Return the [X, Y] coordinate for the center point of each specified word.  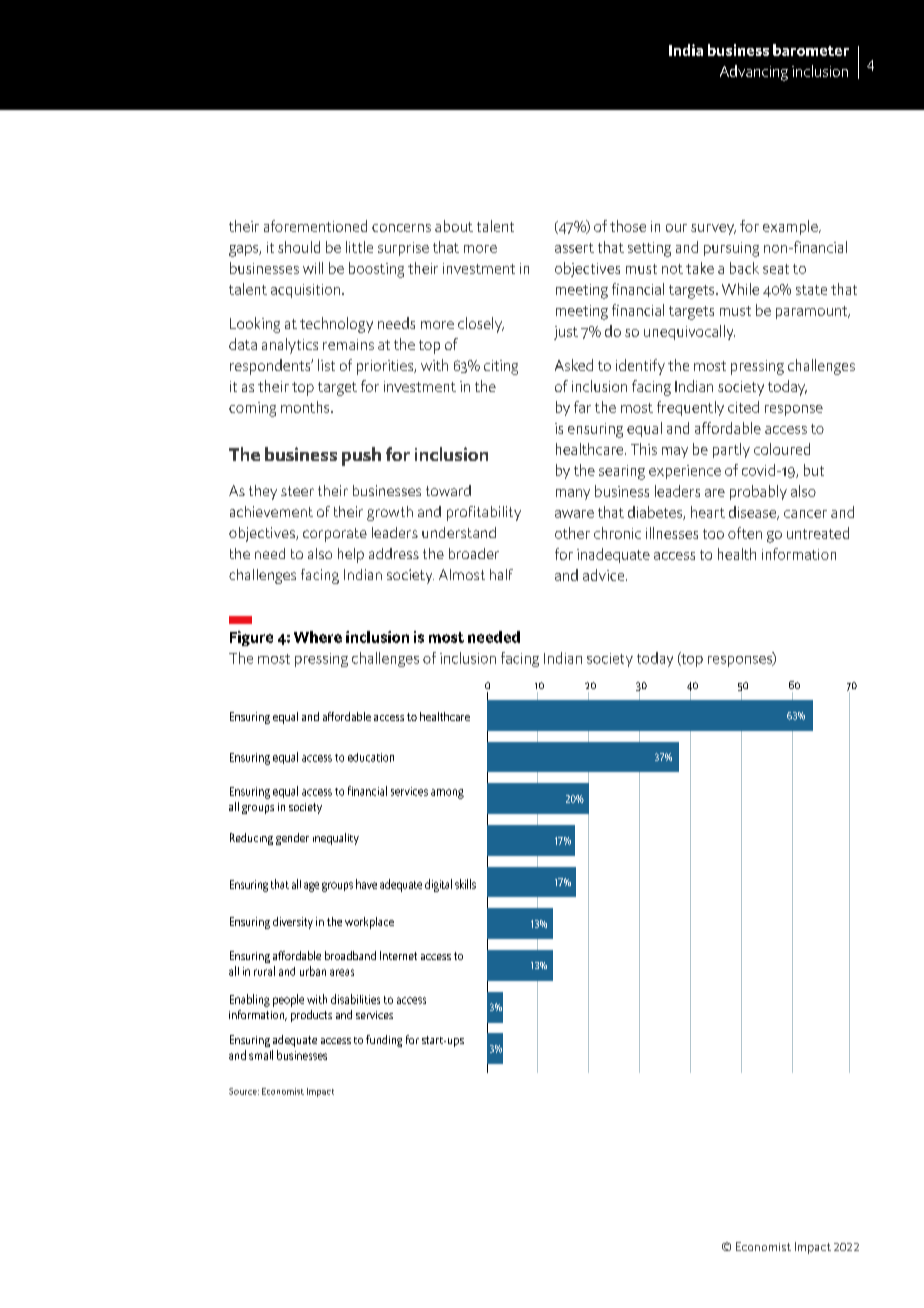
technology [336, 325]
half [501, 574]
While [740, 289]
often [745, 533]
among [447, 794]
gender [292, 839]
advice [605, 575]
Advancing [754, 73]
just [566, 333]
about [454, 226]
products [311, 1016]
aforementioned [315, 226]
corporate [335, 535]
